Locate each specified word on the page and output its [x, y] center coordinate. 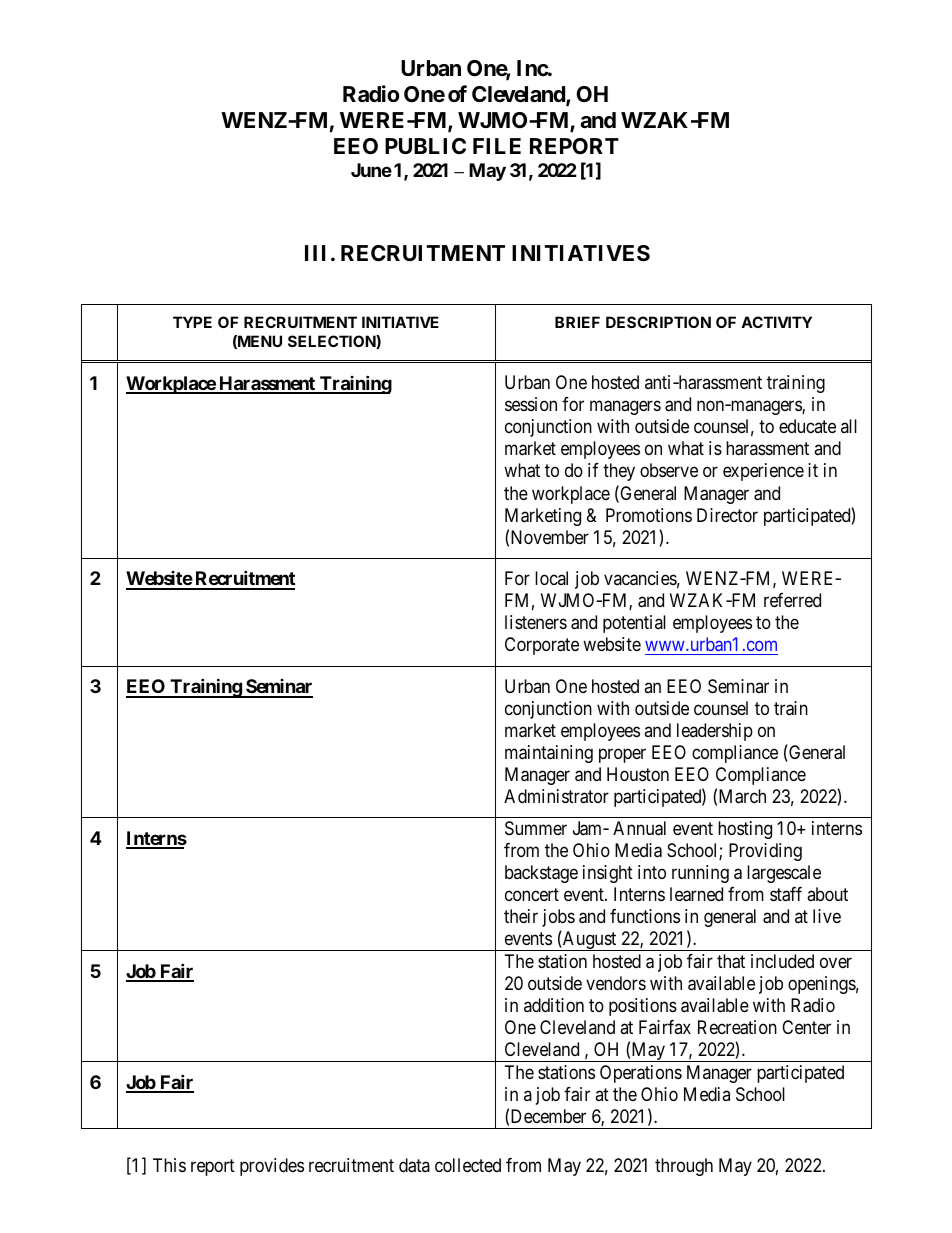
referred [792, 600]
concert [532, 894]
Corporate [542, 646]
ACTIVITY [776, 322]
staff [786, 894]
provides [272, 1167]
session [531, 404]
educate [807, 426]
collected [468, 1165]
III [315, 253]
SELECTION [332, 342]
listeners [536, 622]
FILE [497, 146]
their [521, 916]
